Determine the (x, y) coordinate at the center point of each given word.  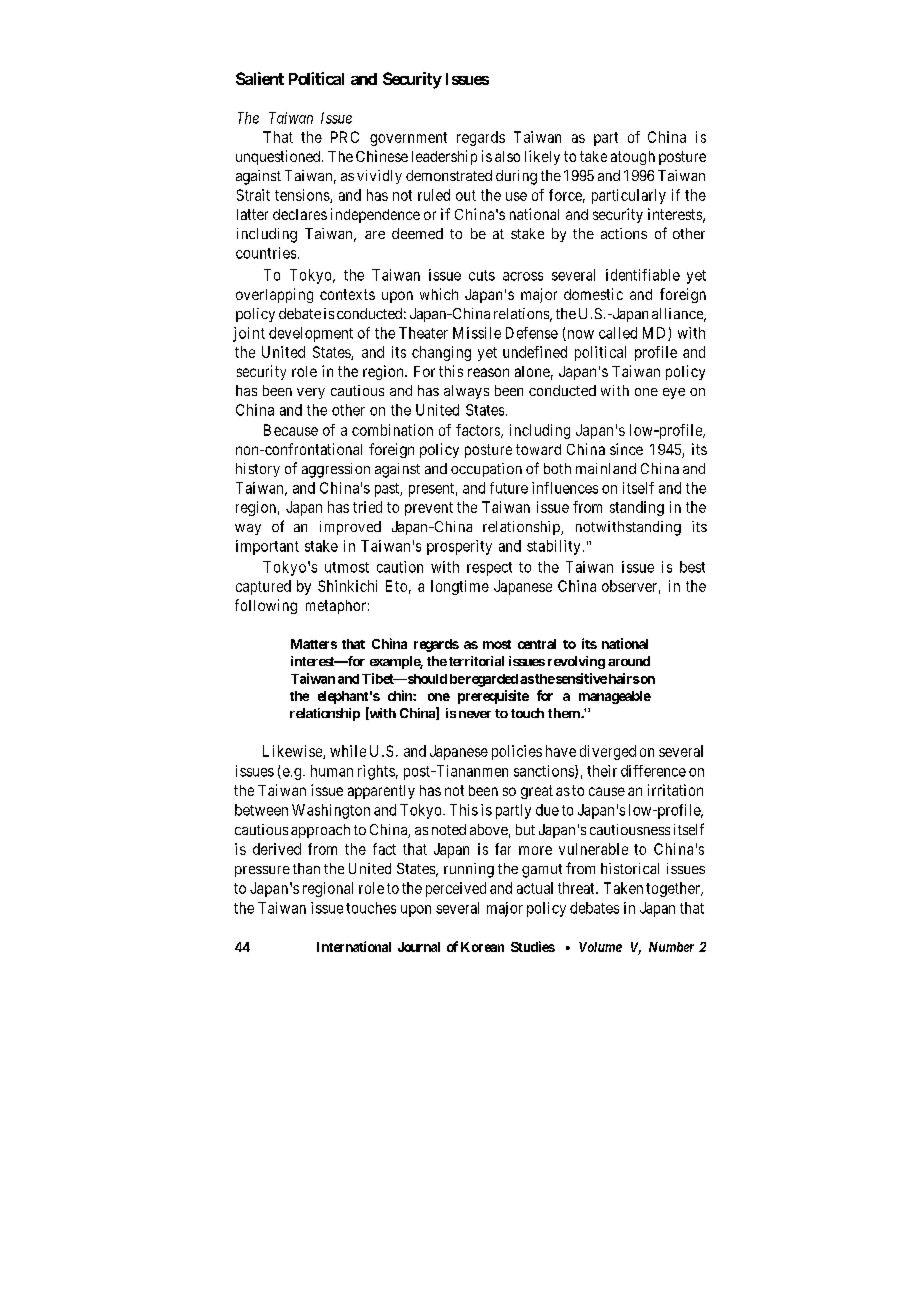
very (311, 393)
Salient (260, 78)
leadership (444, 157)
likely (542, 157)
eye (674, 393)
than (306, 868)
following (266, 606)
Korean (482, 947)
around (629, 661)
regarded (491, 680)
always (466, 392)
